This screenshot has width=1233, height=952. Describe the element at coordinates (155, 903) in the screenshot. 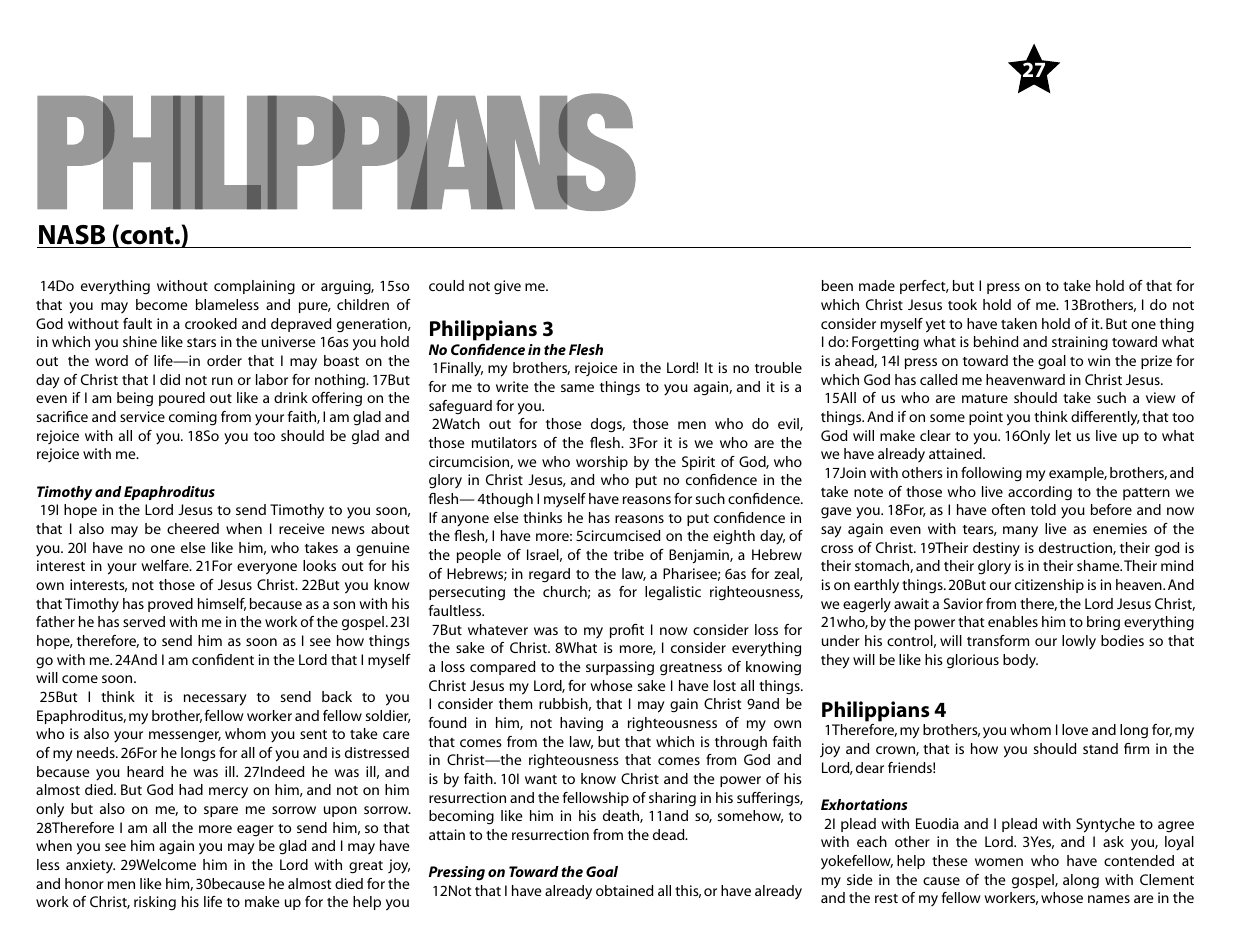

I see `risking` at that location.
